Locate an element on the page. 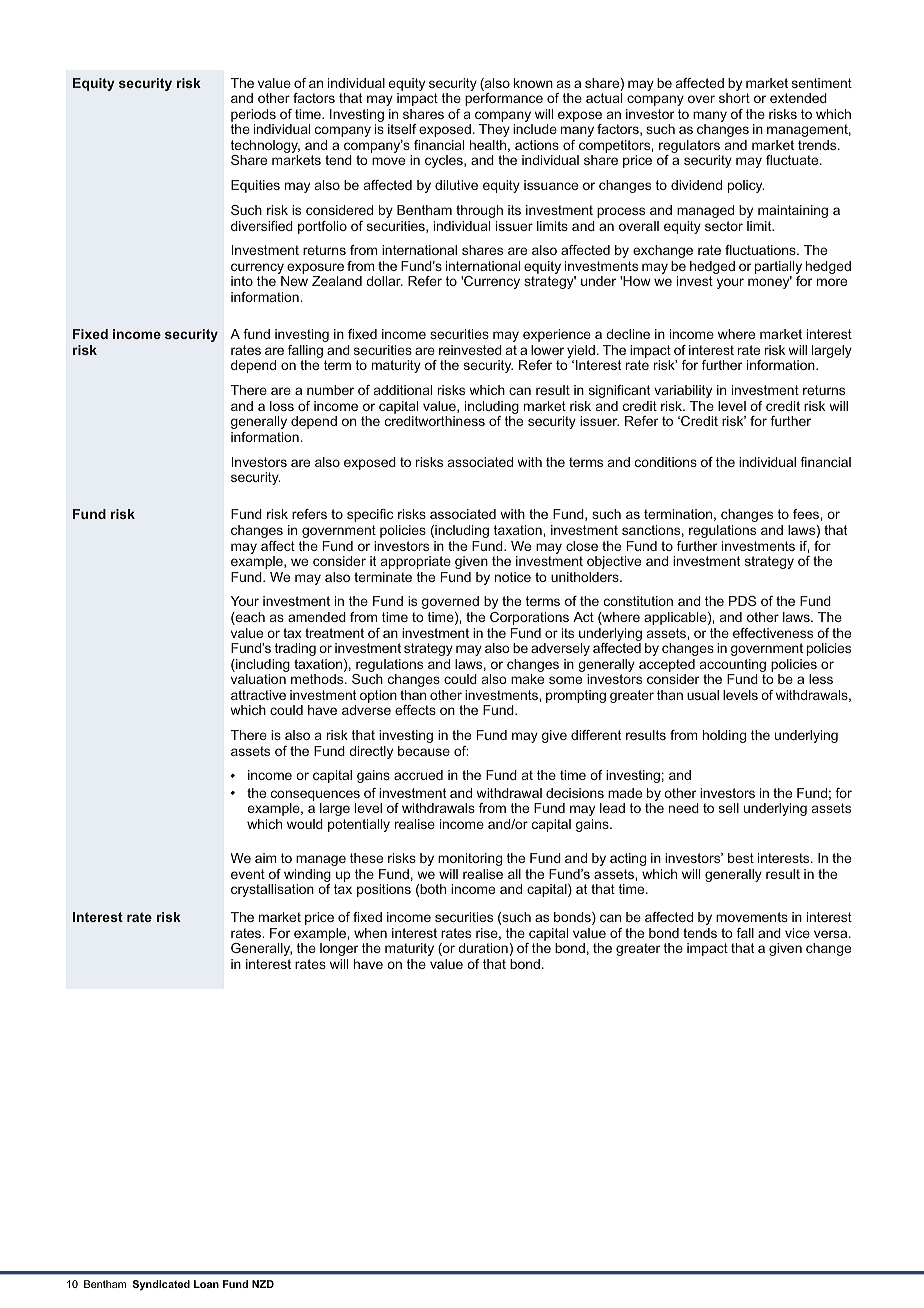  make is located at coordinates (527, 679).
